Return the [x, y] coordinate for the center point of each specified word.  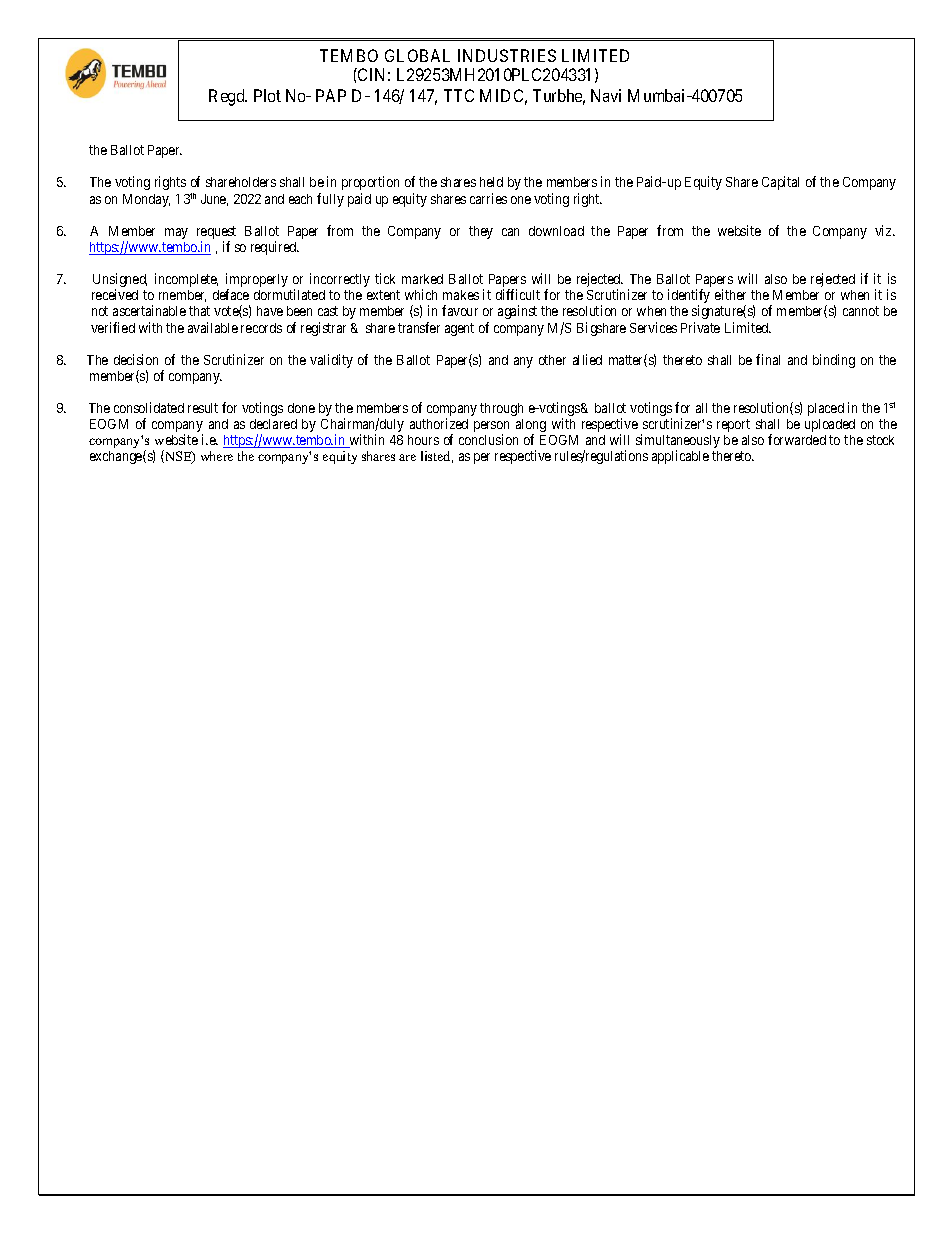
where [217, 456]
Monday [146, 200]
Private [700, 327]
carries [488, 198]
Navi [606, 95]
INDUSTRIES [507, 55]
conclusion [488, 439]
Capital [780, 183]
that [199, 311]
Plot [267, 95]
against [517, 312]
